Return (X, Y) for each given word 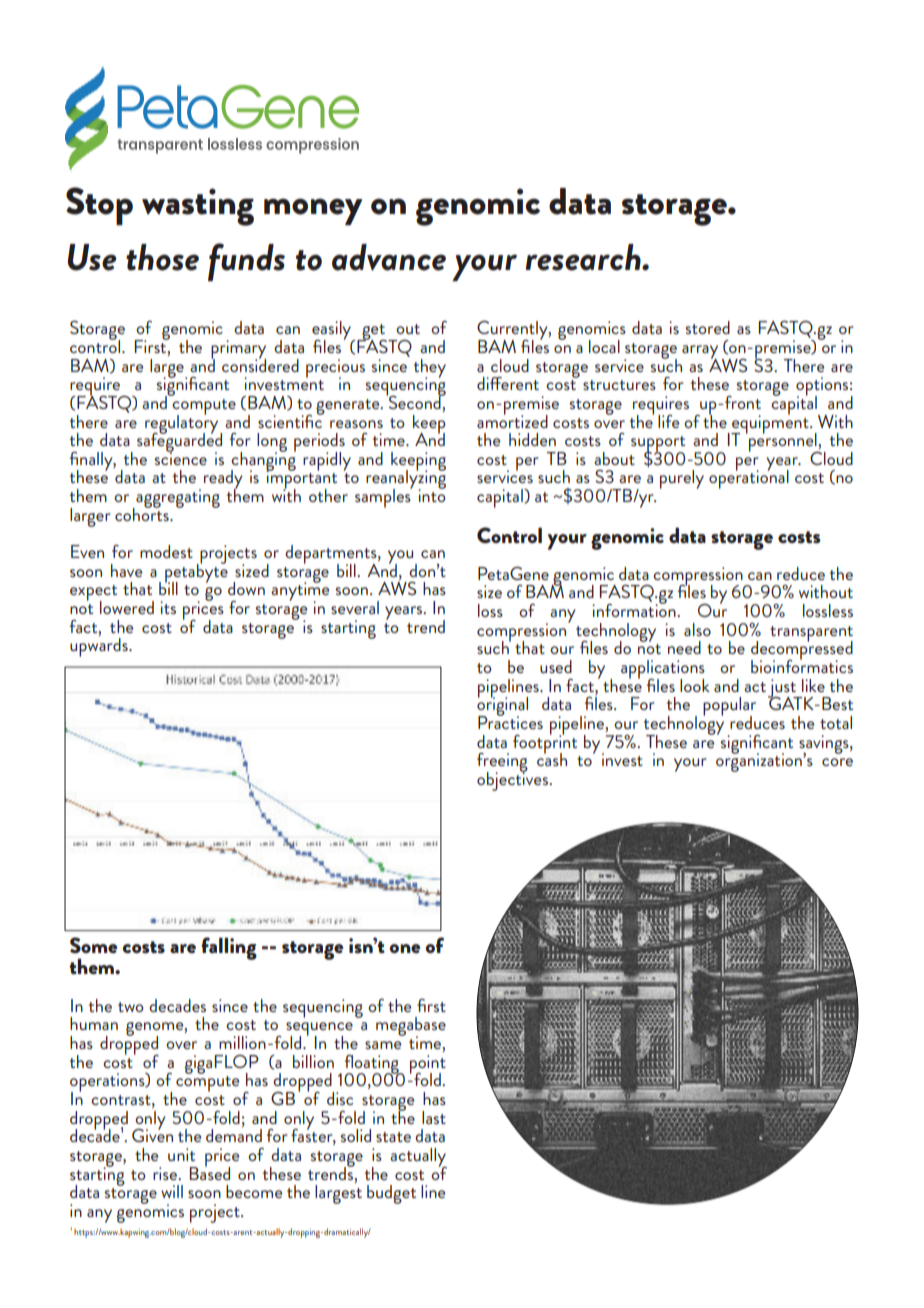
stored (707, 327)
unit (181, 1154)
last (434, 1117)
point (428, 1065)
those (162, 257)
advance (389, 257)
